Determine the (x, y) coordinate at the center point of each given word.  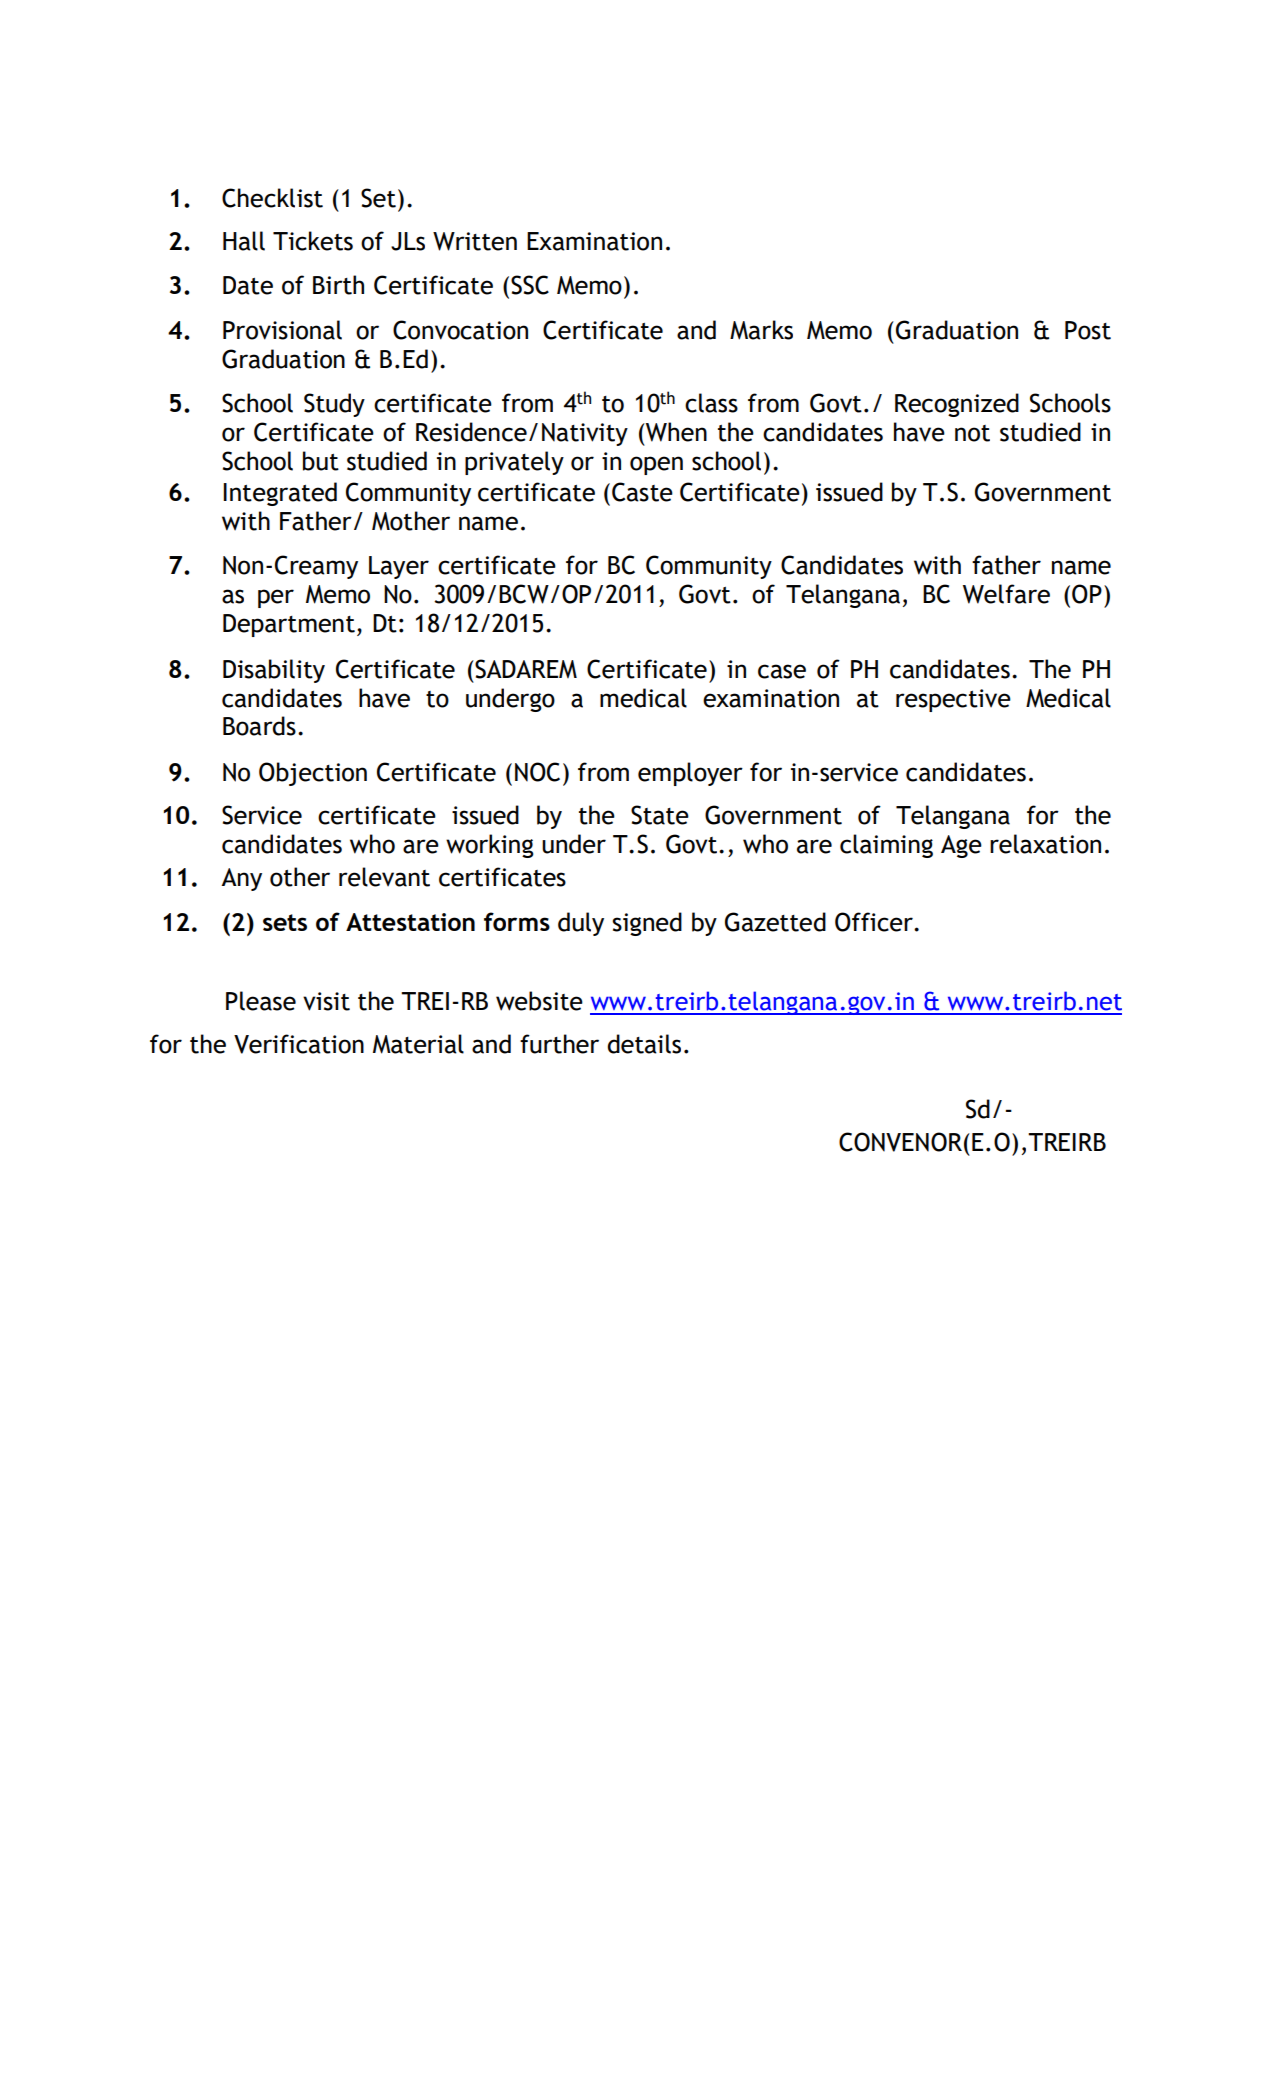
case (782, 671)
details (644, 1044)
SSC (530, 285)
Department (289, 625)
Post (1088, 330)
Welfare (1006, 594)
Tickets (313, 241)
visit (326, 1001)
